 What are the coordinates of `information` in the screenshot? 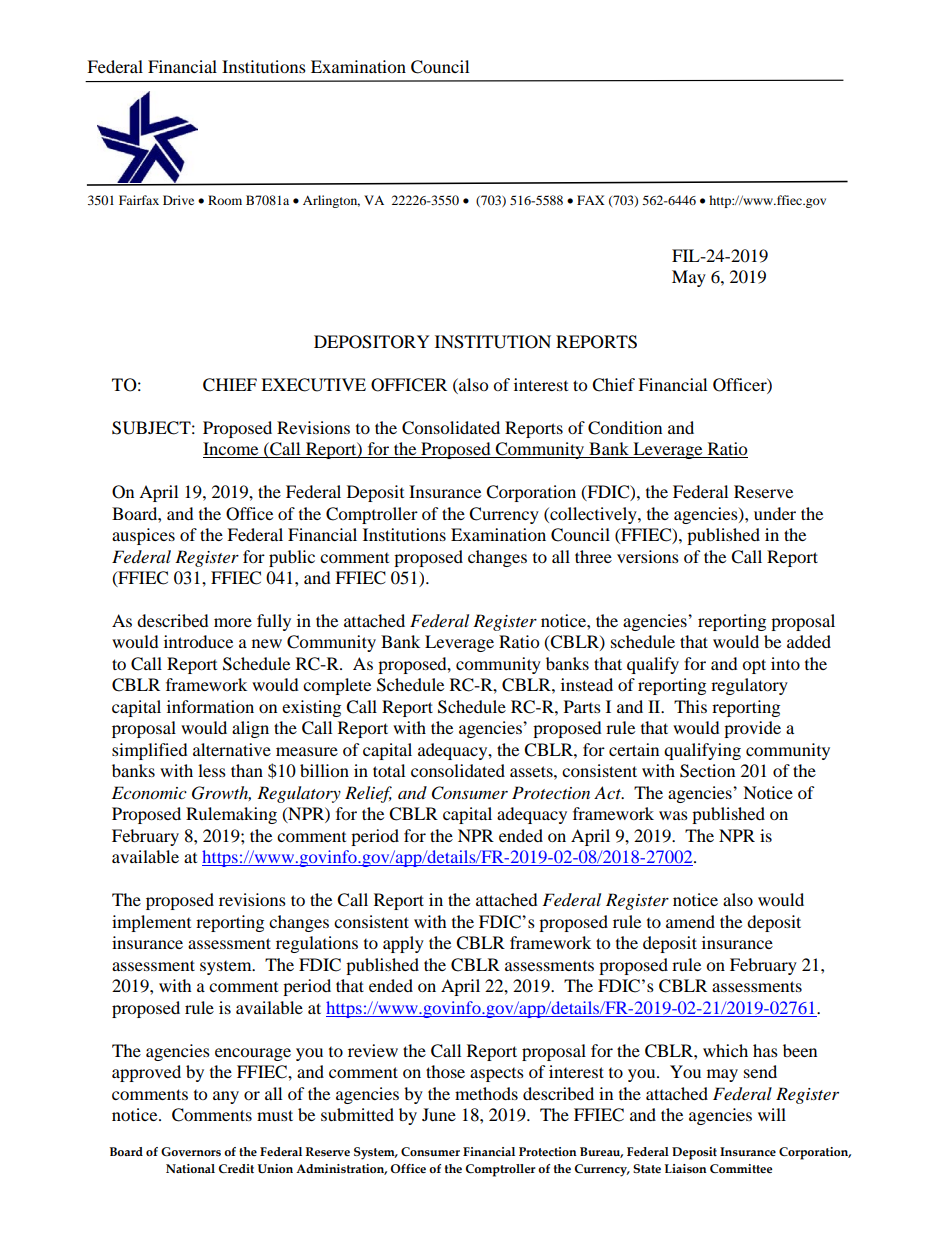 It's located at (210, 706).
